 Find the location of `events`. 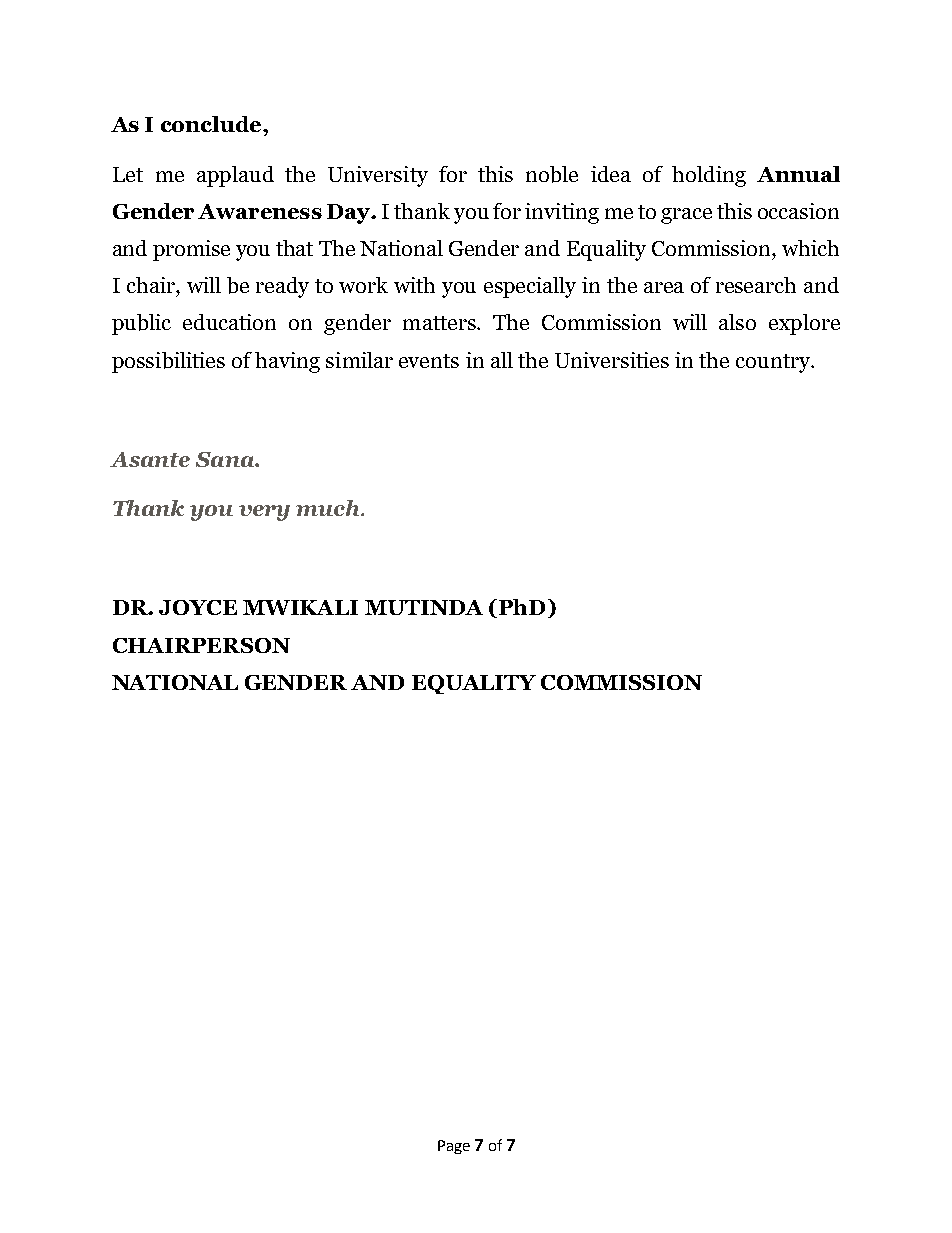

events is located at coordinates (429, 361).
